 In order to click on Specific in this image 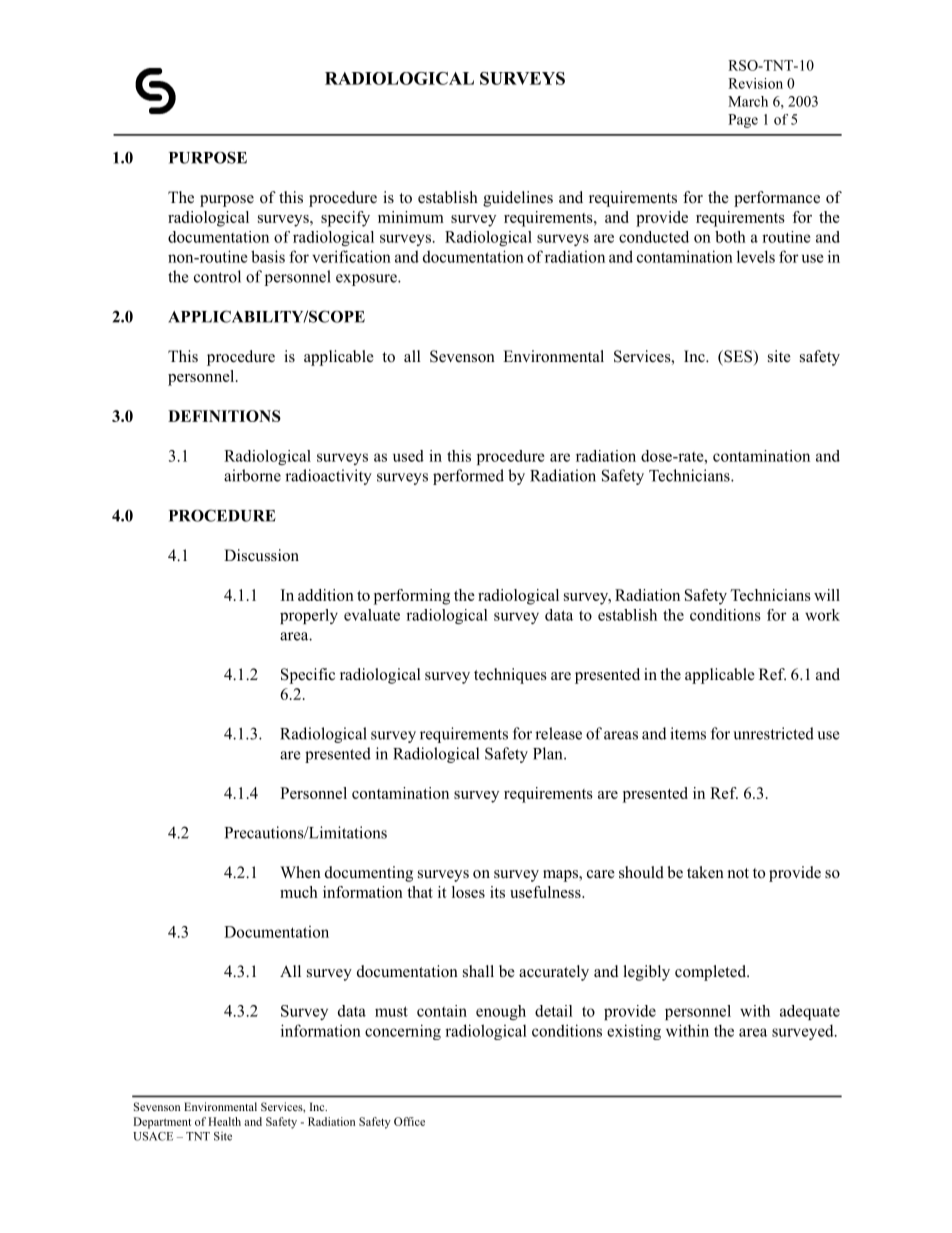, I will do `click(308, 676)`.
